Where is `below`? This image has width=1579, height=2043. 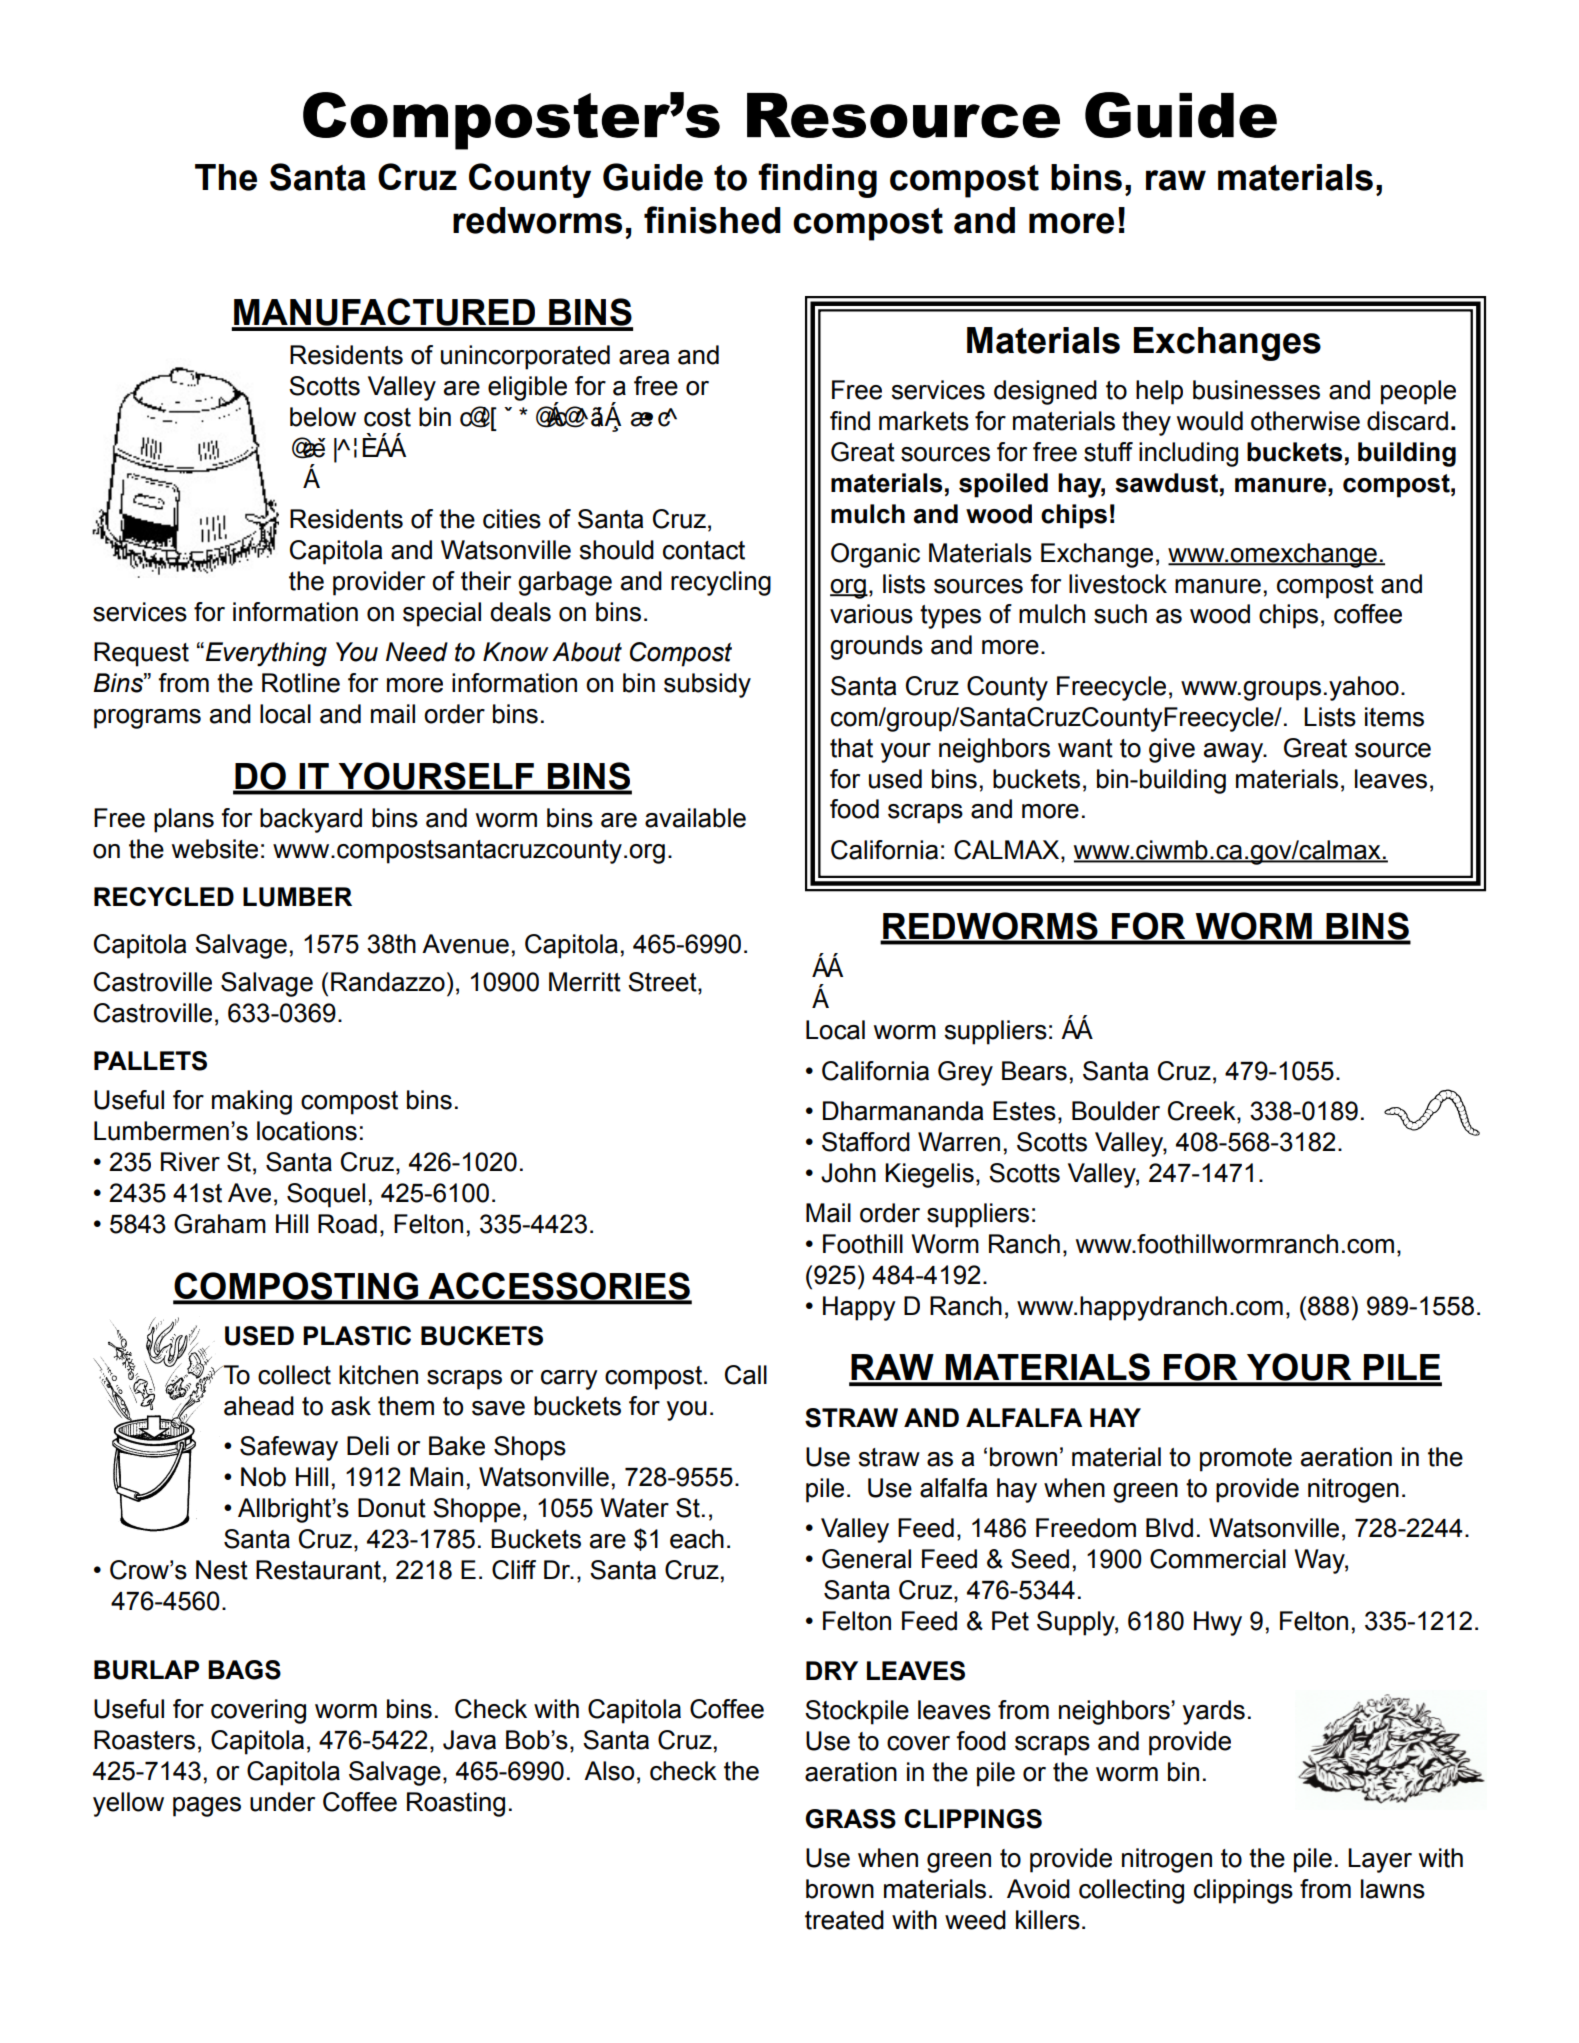
below is located at coordinates (323, 417).
